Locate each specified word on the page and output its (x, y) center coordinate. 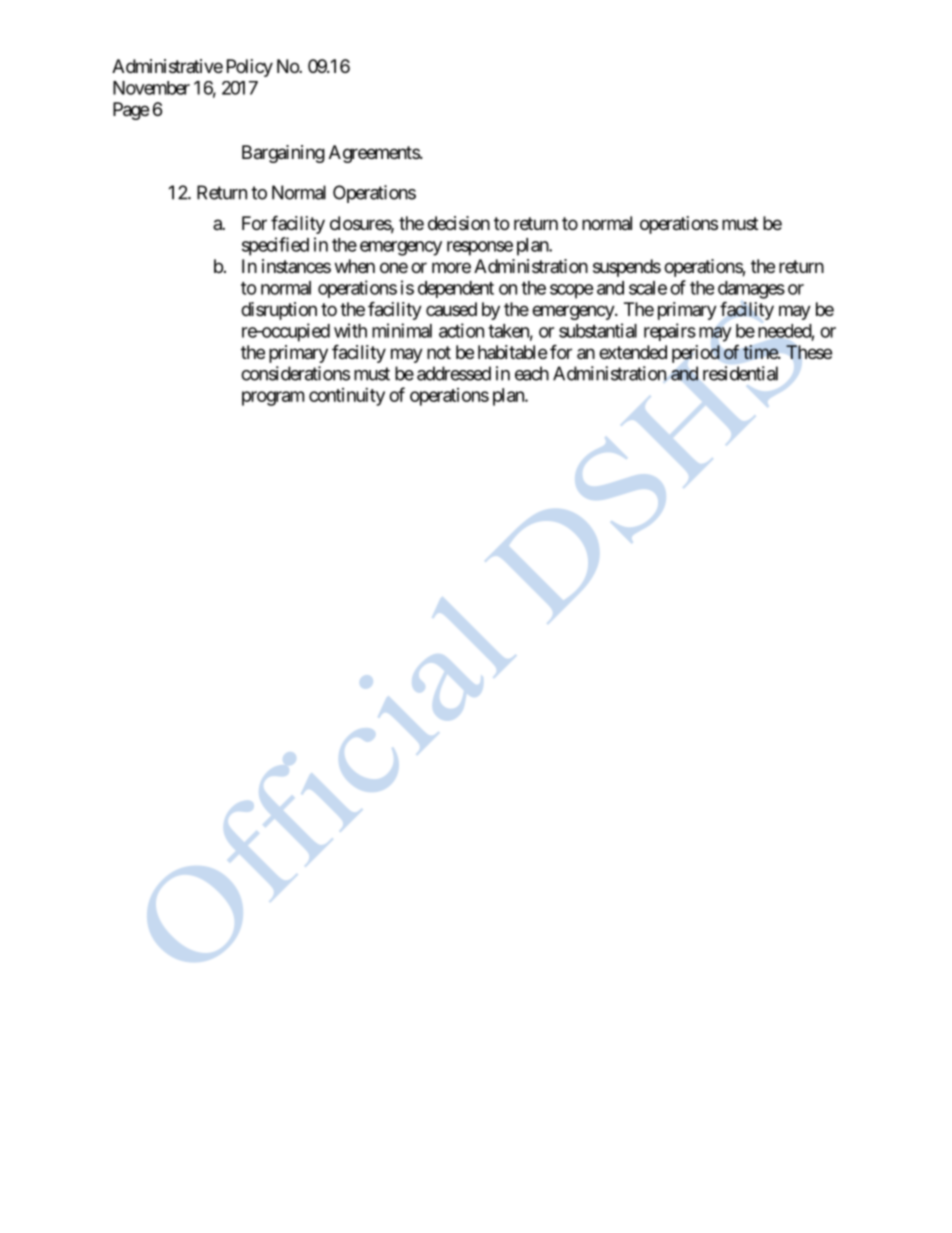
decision (459, 223)
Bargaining (283, 154)
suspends (627, 268)
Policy (250, 68)
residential (740, 373)
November (151, 88)
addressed (454, 373)
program (273, 398)
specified (275, 246)
